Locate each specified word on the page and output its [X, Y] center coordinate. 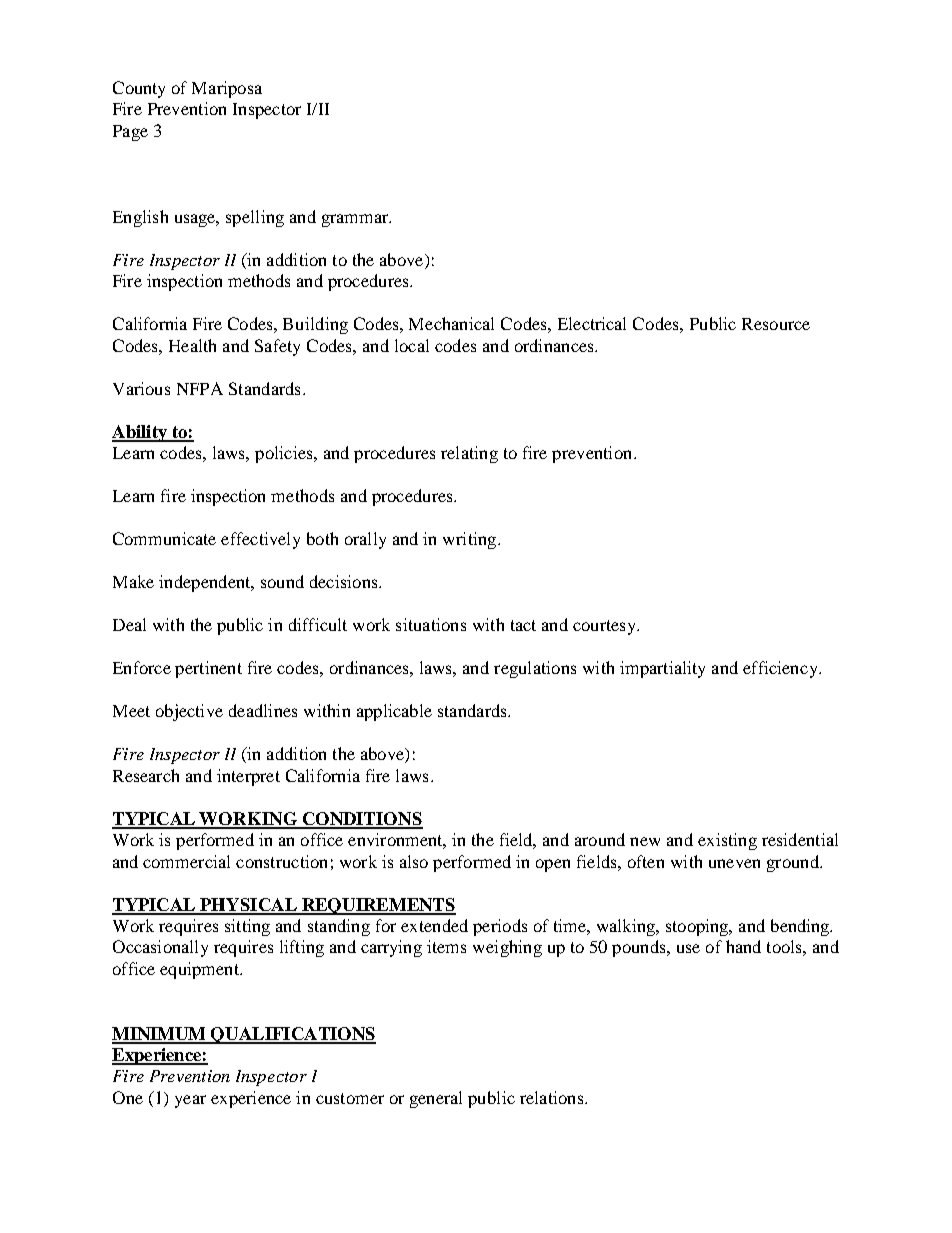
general [436, 1099]
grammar [356, 220]
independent [206, 583]
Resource [776, 324]
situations [431, 624]
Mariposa [227, 89]
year [190, 1101]
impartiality [662, 669]
